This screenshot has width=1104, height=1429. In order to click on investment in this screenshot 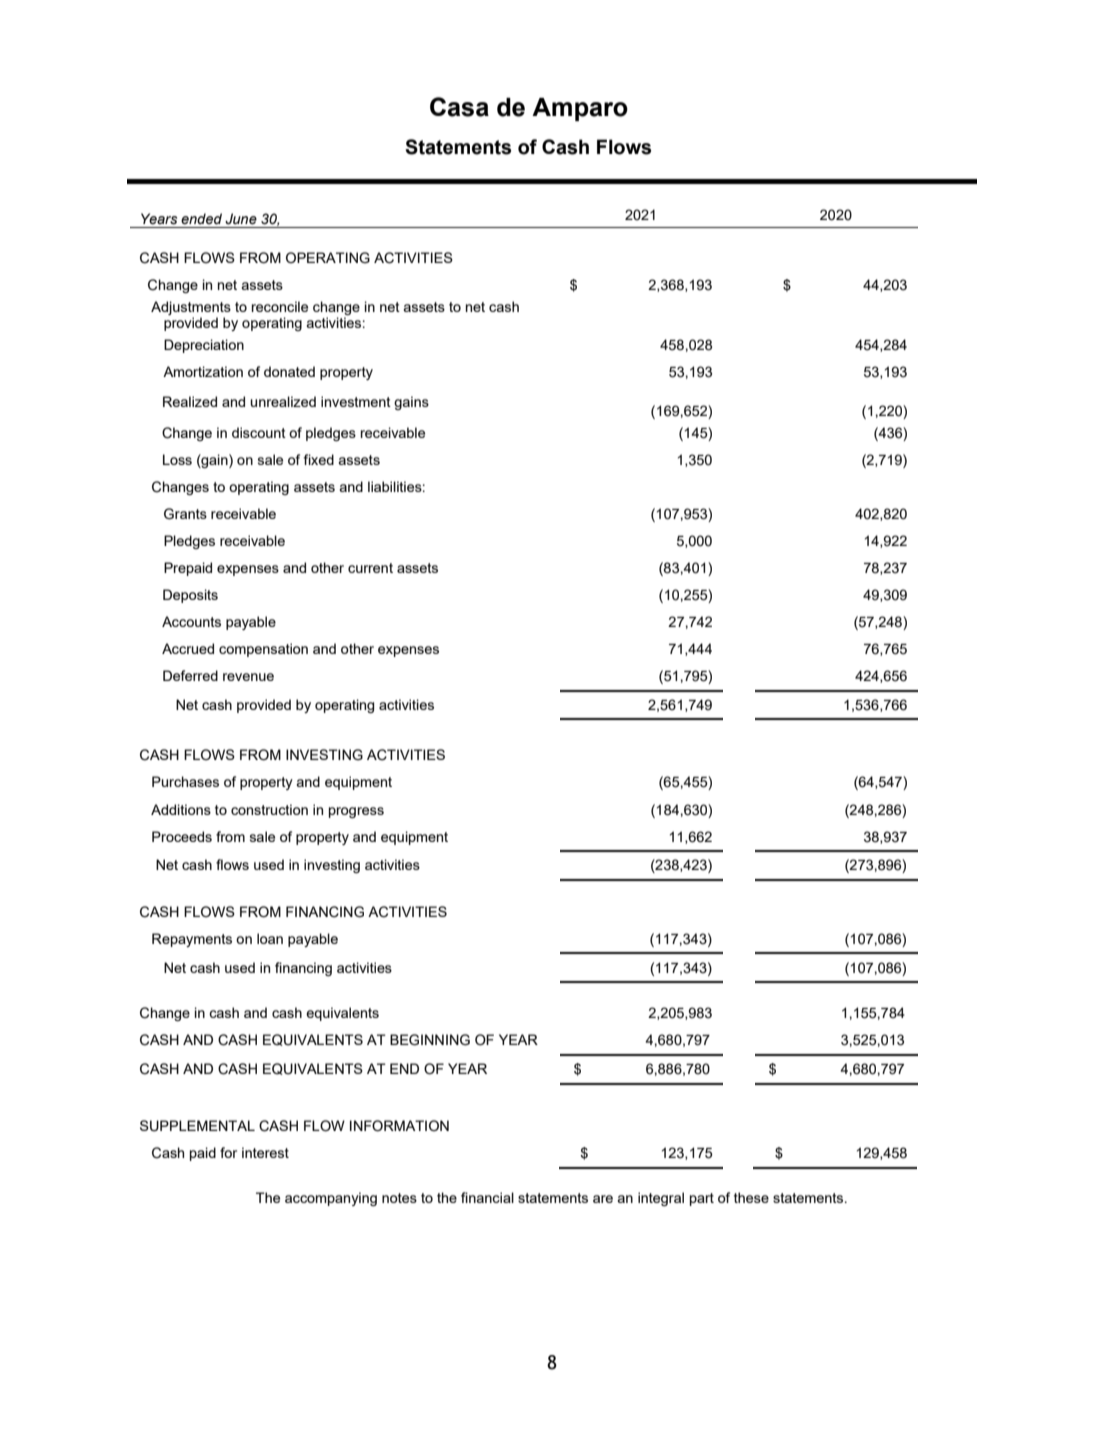, I will do `click(356, 401)`.
